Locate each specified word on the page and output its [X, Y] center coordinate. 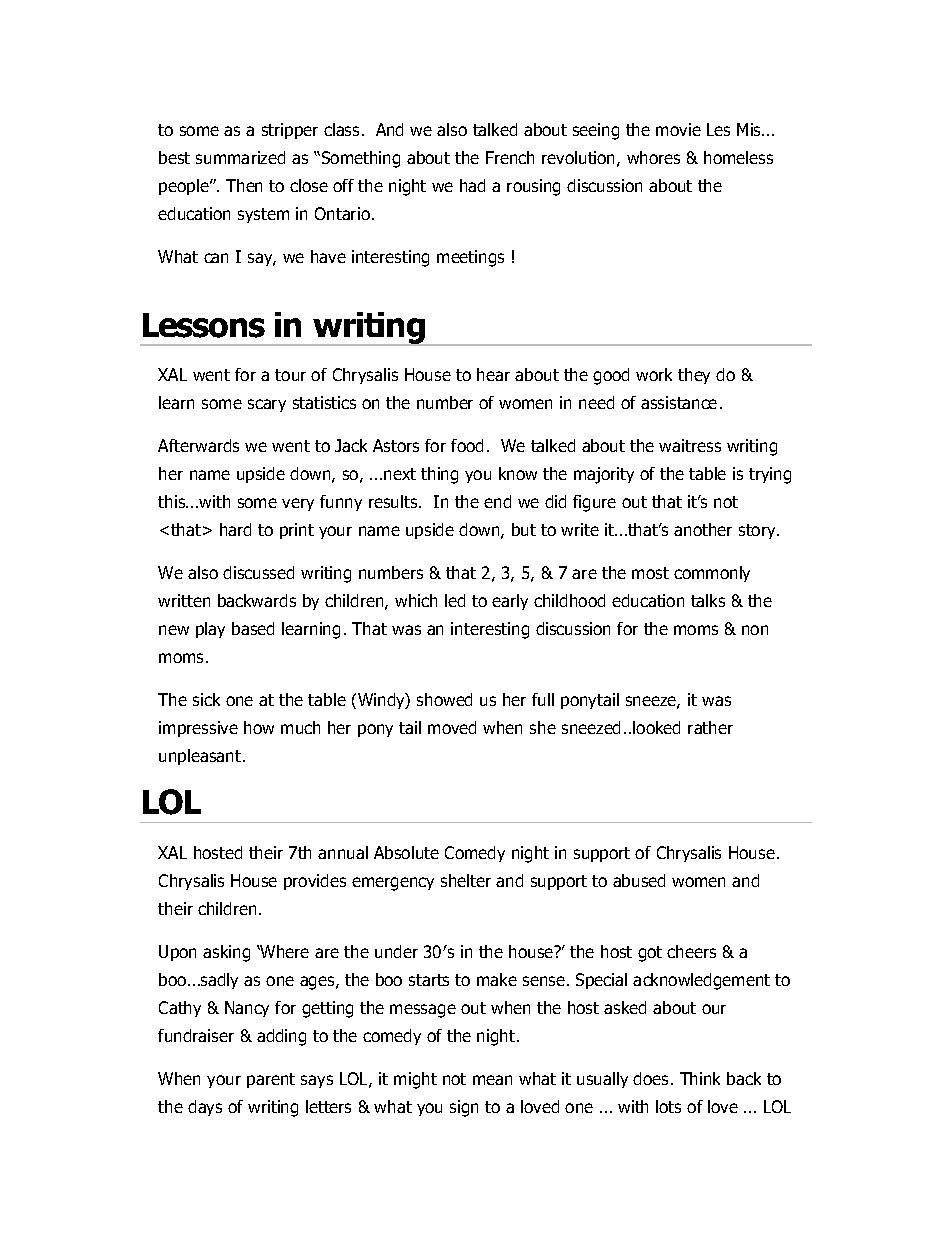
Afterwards [198, 445]
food [467, 445]
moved [452, 727]
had [472, 185]
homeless [738, 157]
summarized [240, 157]
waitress [690, 445]
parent [271, 1080]
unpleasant [201, 757]
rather [710, 727]
